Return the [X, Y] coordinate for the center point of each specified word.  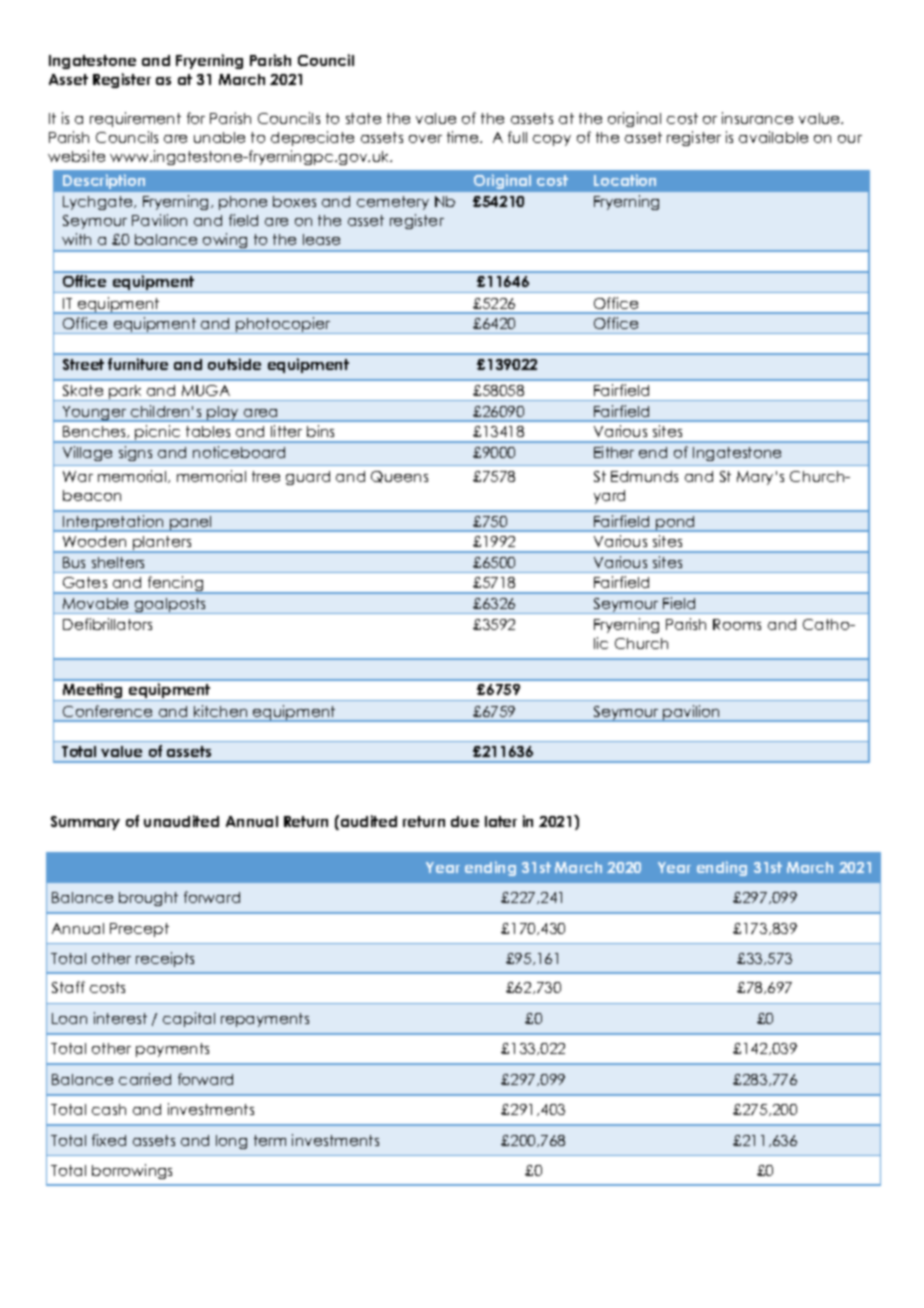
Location [625, 180]
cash [109, 1109]
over [425, 139]
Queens [399, 477]
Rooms [737, 624]
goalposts [170, 606]
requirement [135, 119]
